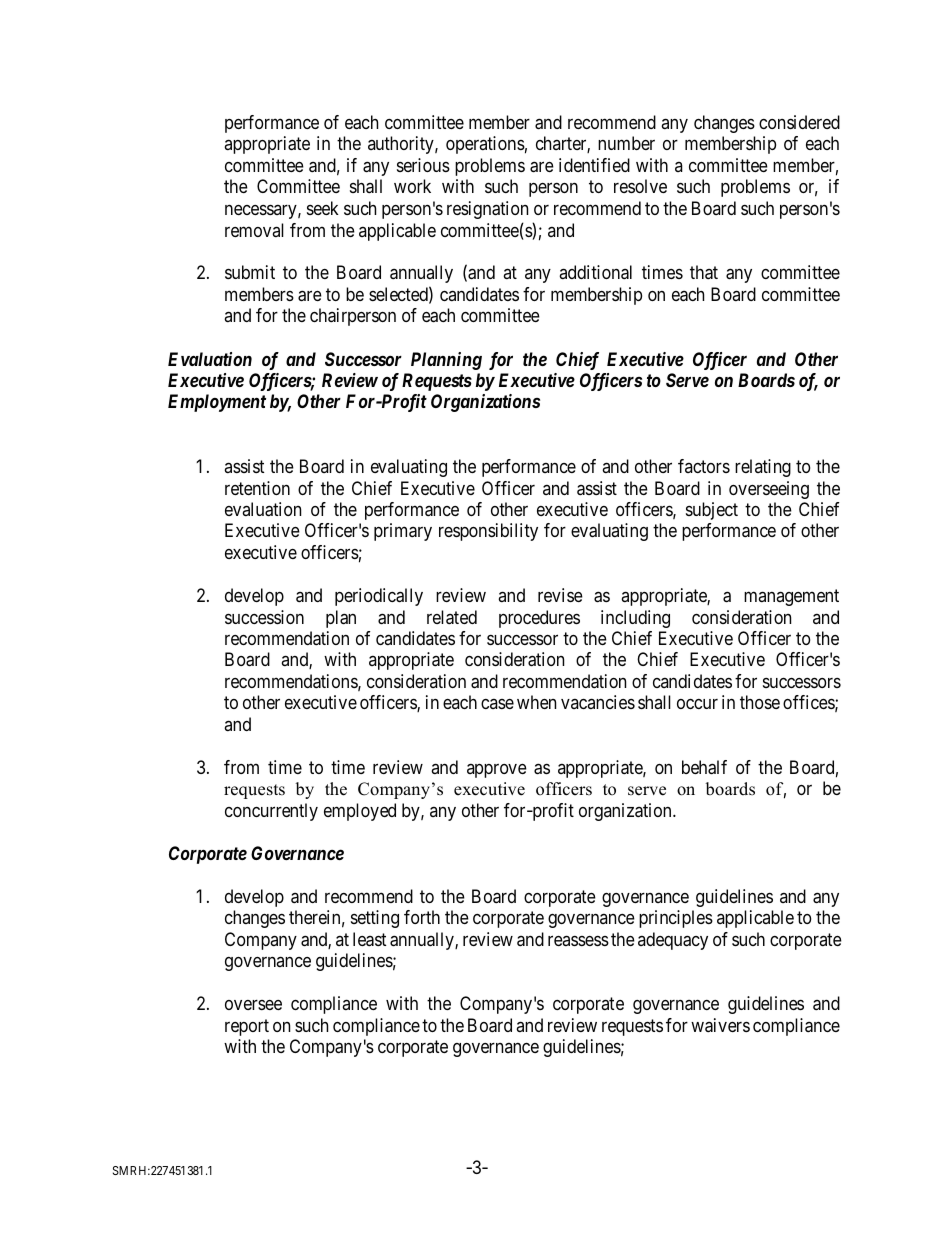 This screenshot has height=1233, width=952. I want to click on case, so click(497, 704).
